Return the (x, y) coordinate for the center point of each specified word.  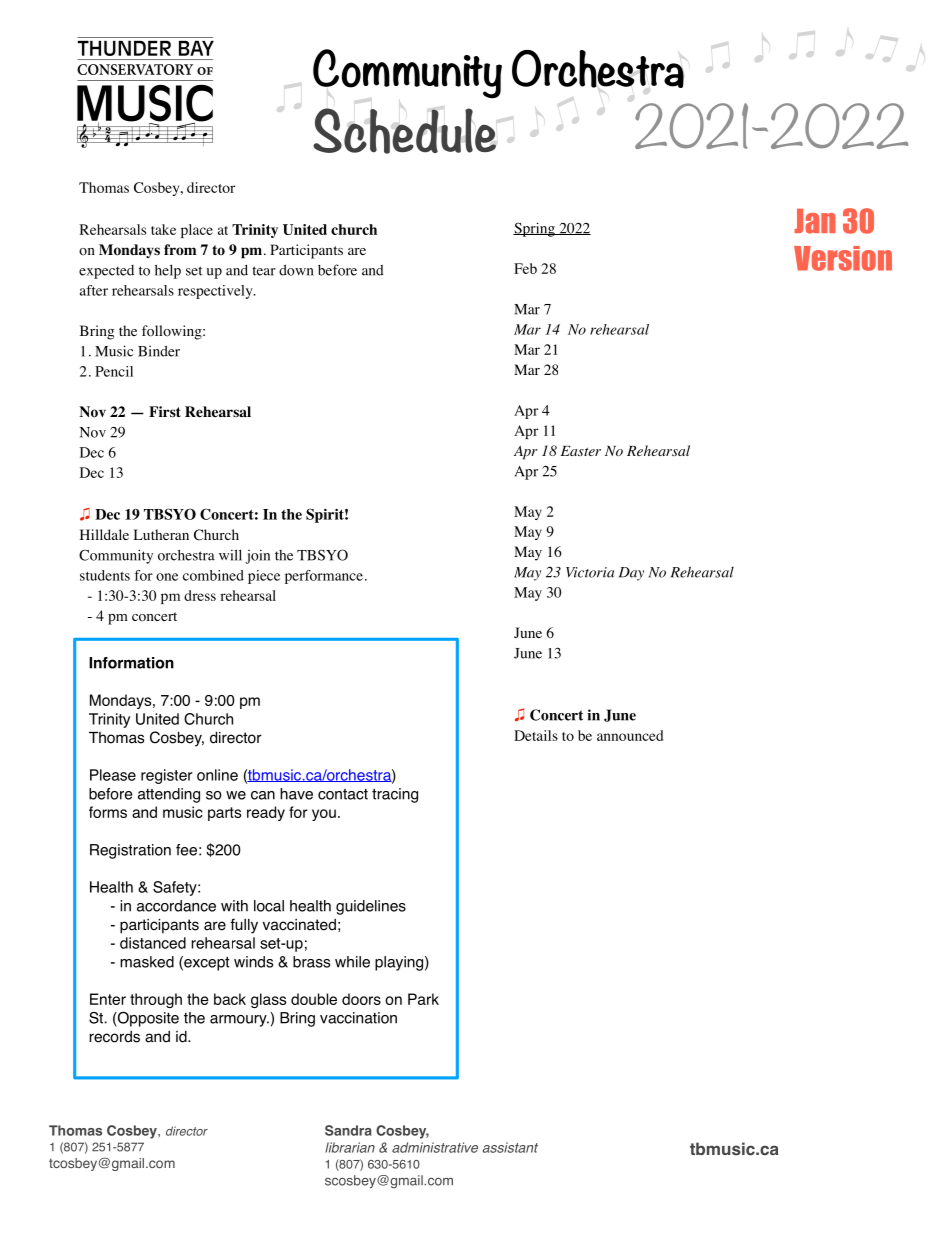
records (114, 1037)
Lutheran (161, 534)
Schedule (404, 131)
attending (169, 795)
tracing (395, 795)
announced (630, 735)
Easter (581, 451)
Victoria (590, 572)
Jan (815, 221)
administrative (435, 1147)
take (163, 229)
